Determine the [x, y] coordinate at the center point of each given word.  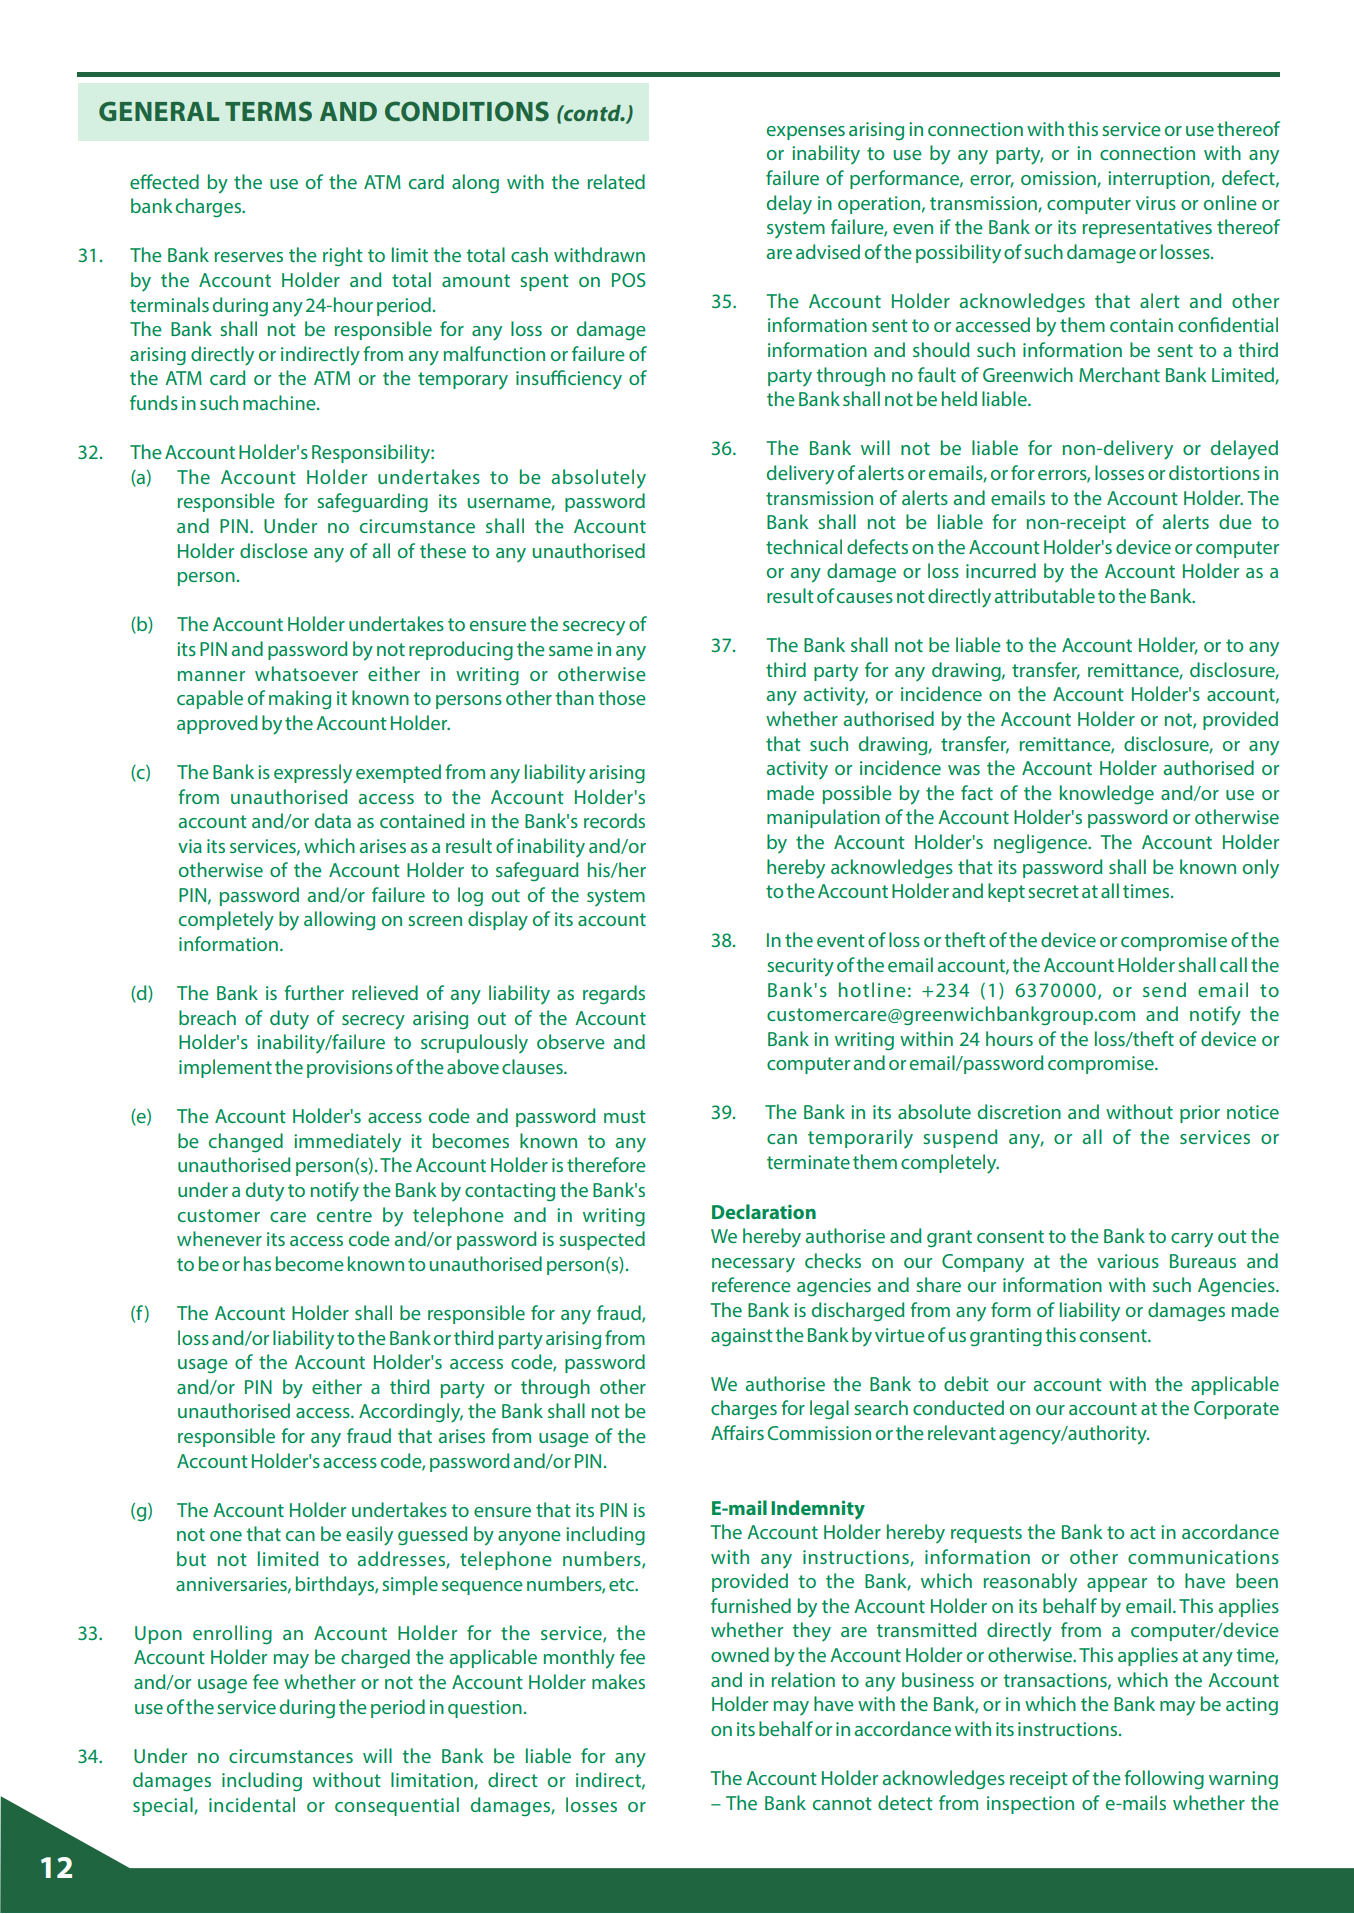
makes [618, 1681]
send [1164, 989]
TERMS [268, 111]
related [616, 181]
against [742, 1337]
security [800, 967]
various [1128, 1261]
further [314, 992]
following [1164, 1779]
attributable [1044, 595]
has [257, 1263]
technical [804, 546]
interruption [1160, 180]
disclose [274, 550]
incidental [252, 1804]
